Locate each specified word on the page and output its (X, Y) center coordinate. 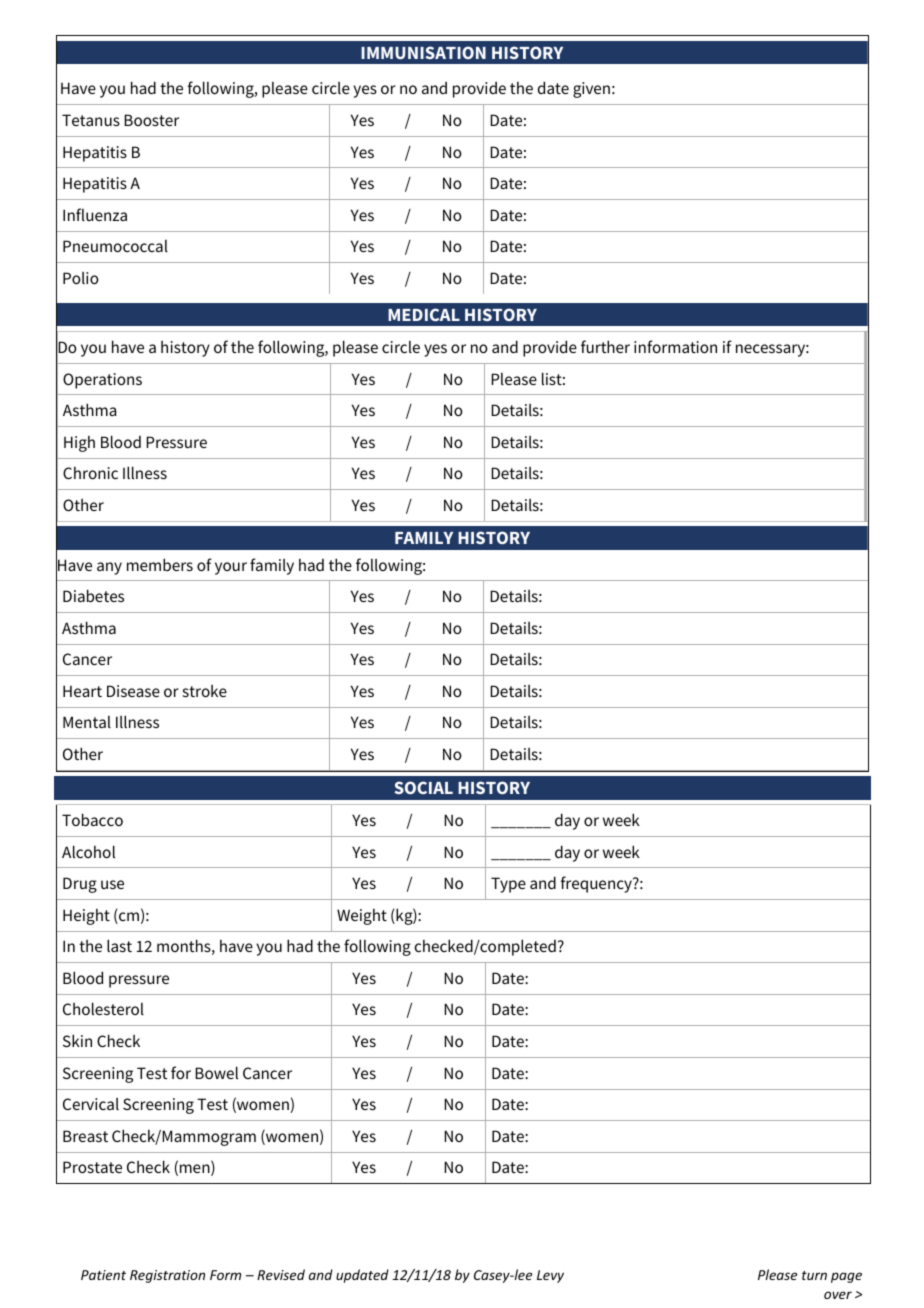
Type (508, 885)
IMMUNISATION (423, 52)
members (160, 564)
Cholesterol (103, 1008)
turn (814, 1275)
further (605, 346)
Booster (151, 120)
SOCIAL (423, 787)
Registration (167, 1276)
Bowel (216, 1072)
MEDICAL (424, 314)
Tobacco (92, 819)
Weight (362, 917)
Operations (102, 381)
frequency (597, 884)
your (231, 568)
